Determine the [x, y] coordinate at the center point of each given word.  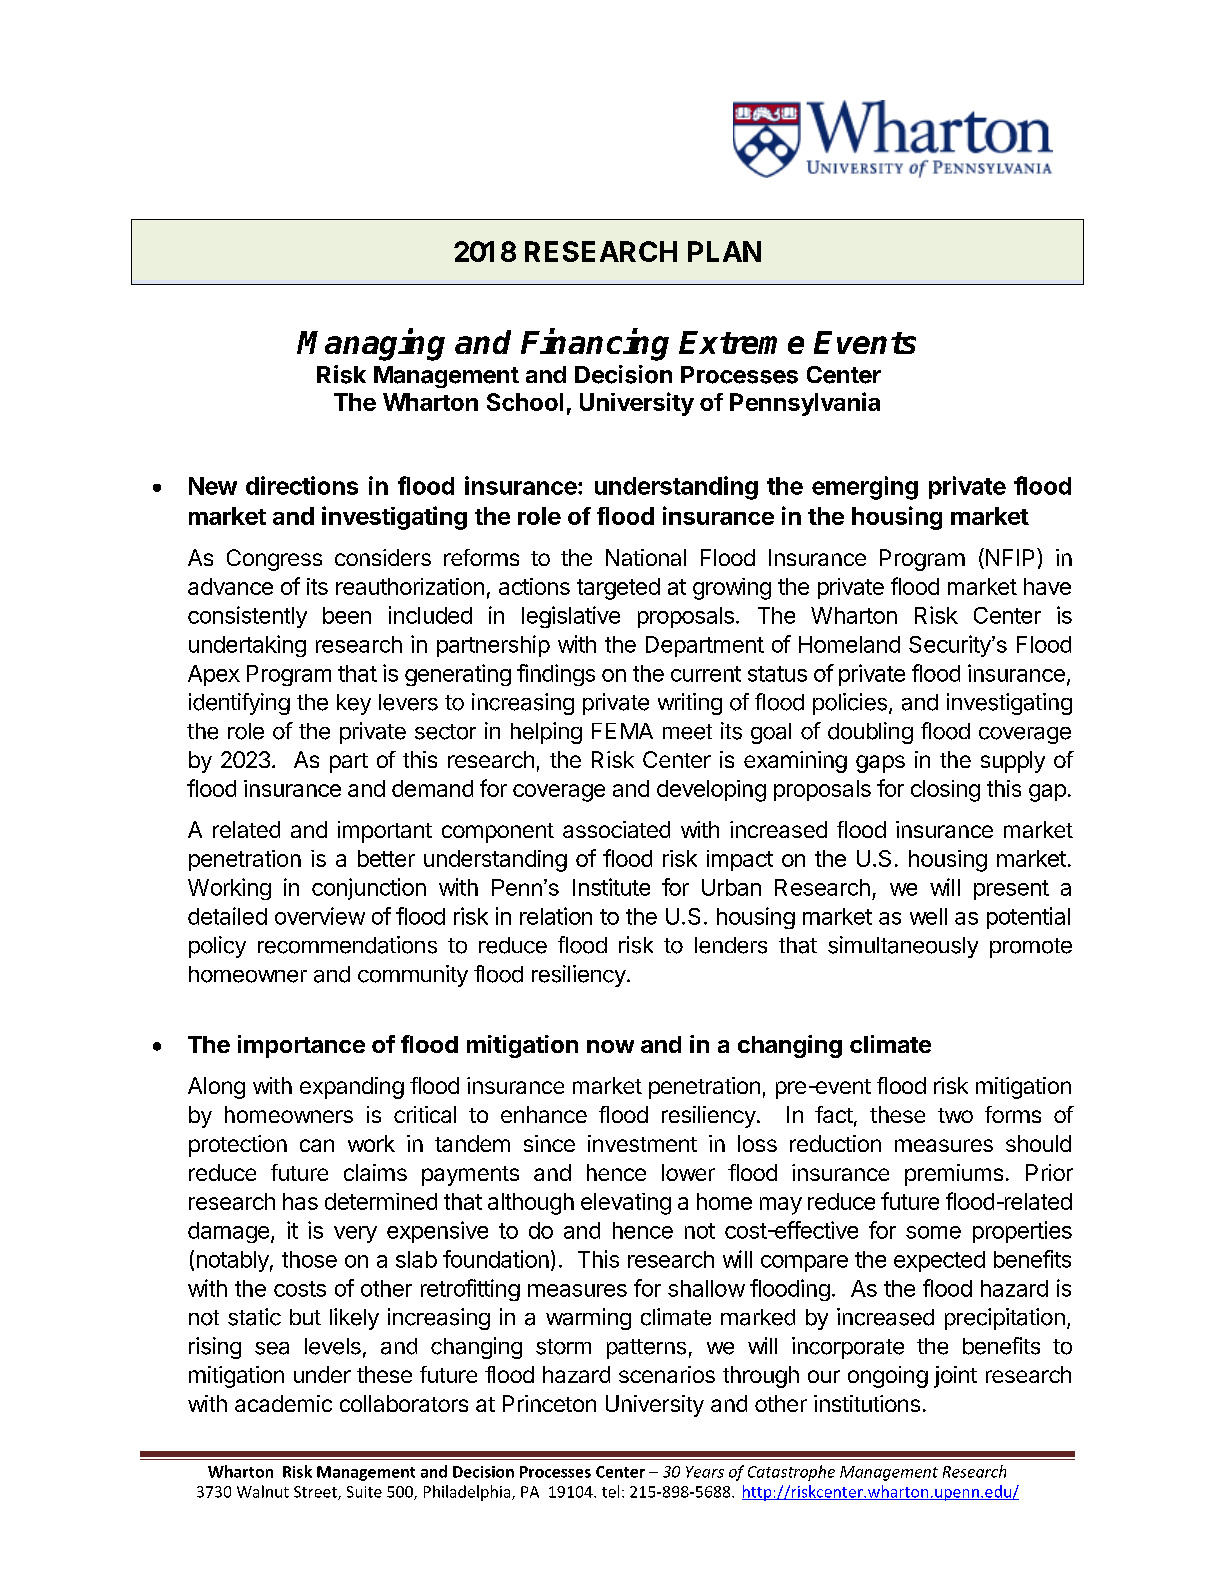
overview [320, 916]
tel [610, 1491]
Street [316, 1493]
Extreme [741, 342]
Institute [611, 887]
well [928, 916]
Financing [595, 345]
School [525, 402]
